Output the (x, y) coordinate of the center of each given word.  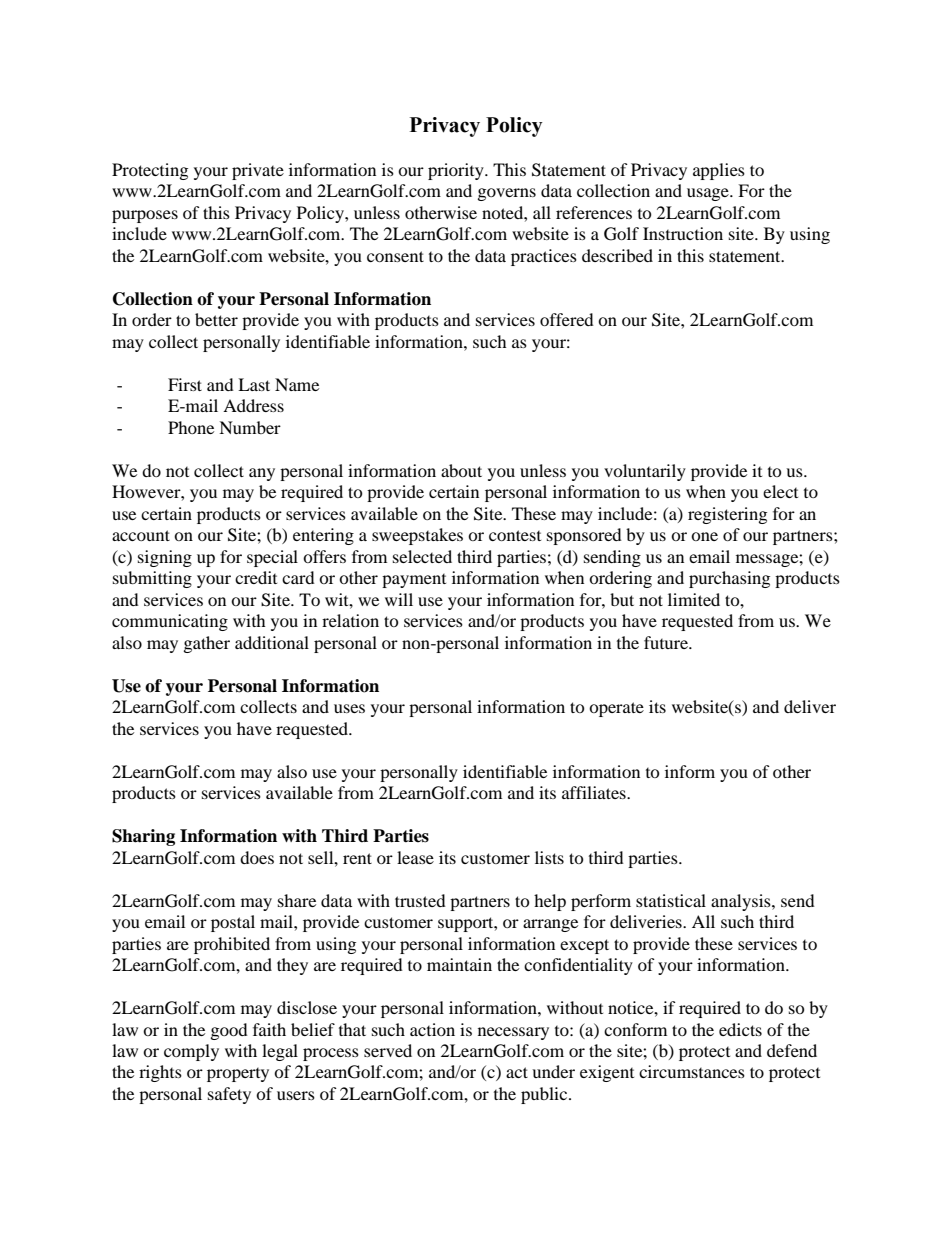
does (257, 857)
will (399, 599)
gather (207, 644)
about (461, 470)
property (238, 1075)
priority (457, 171)
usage (709, 194)
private (258, 171)
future (667, 642)
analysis (742, 902)
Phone (191, 427)
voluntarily (645, 472)
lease (415, 857)
